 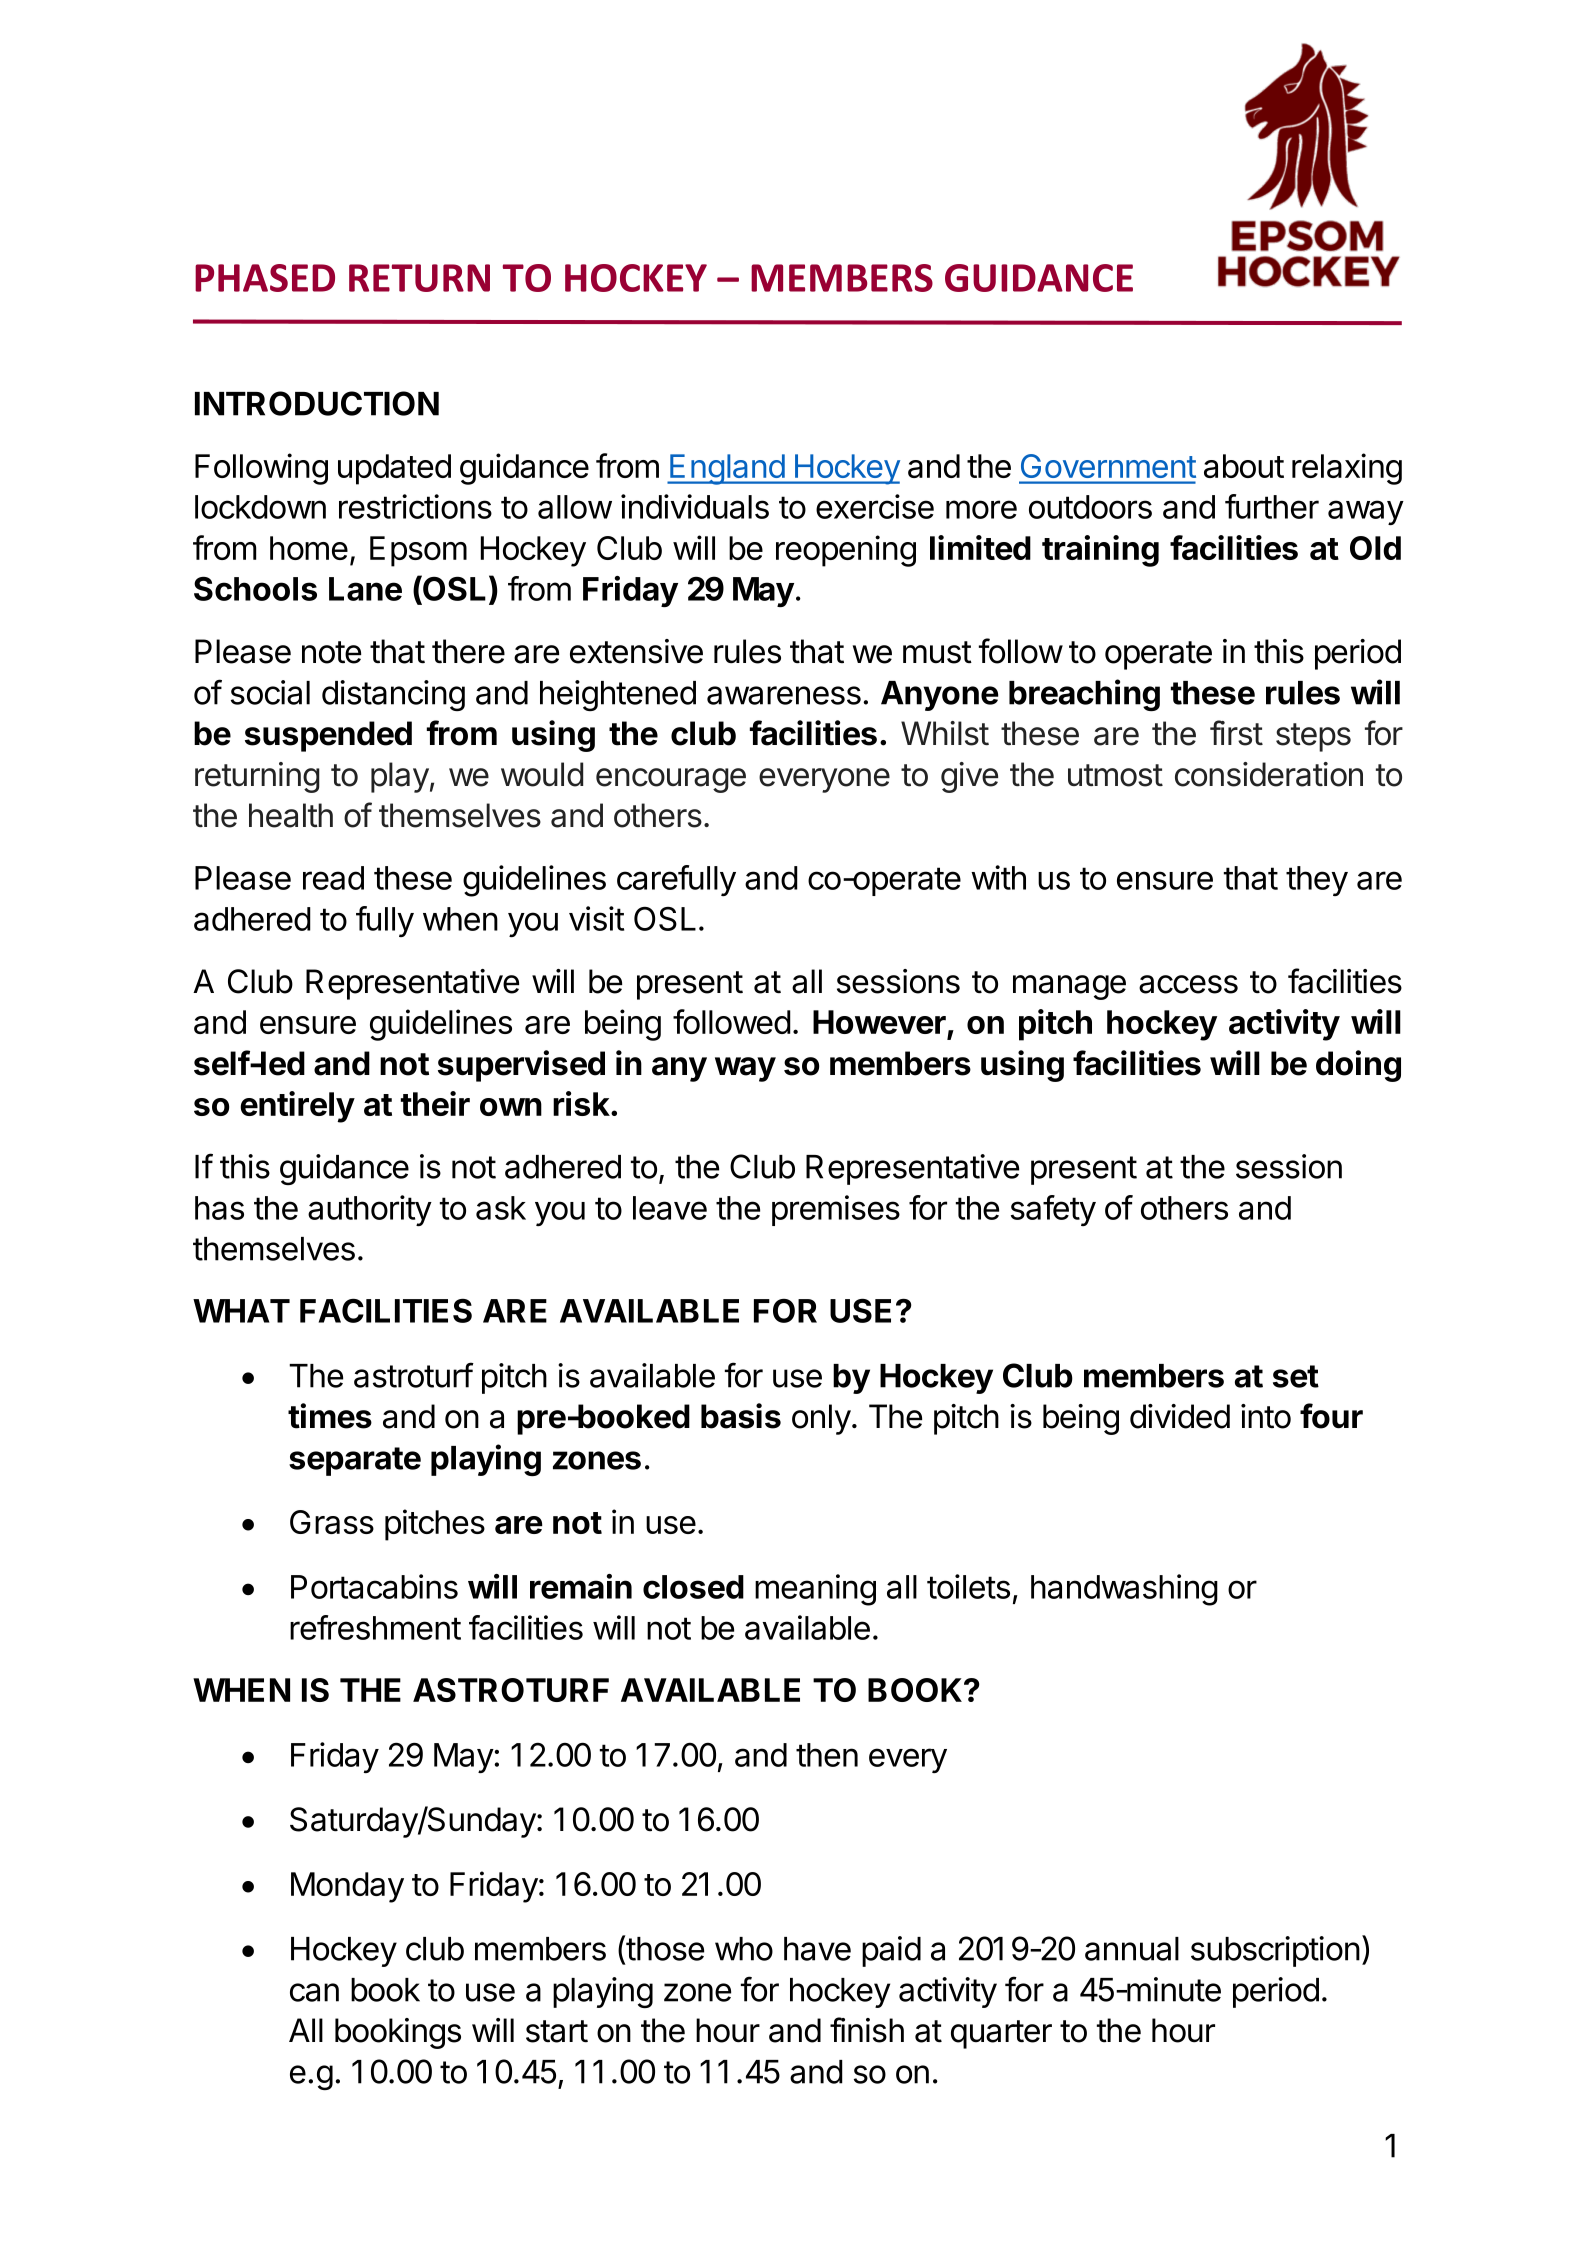 What do you see at coordinates (727, 469) in the document?
I see `England` at bounding box center [727, 469].
